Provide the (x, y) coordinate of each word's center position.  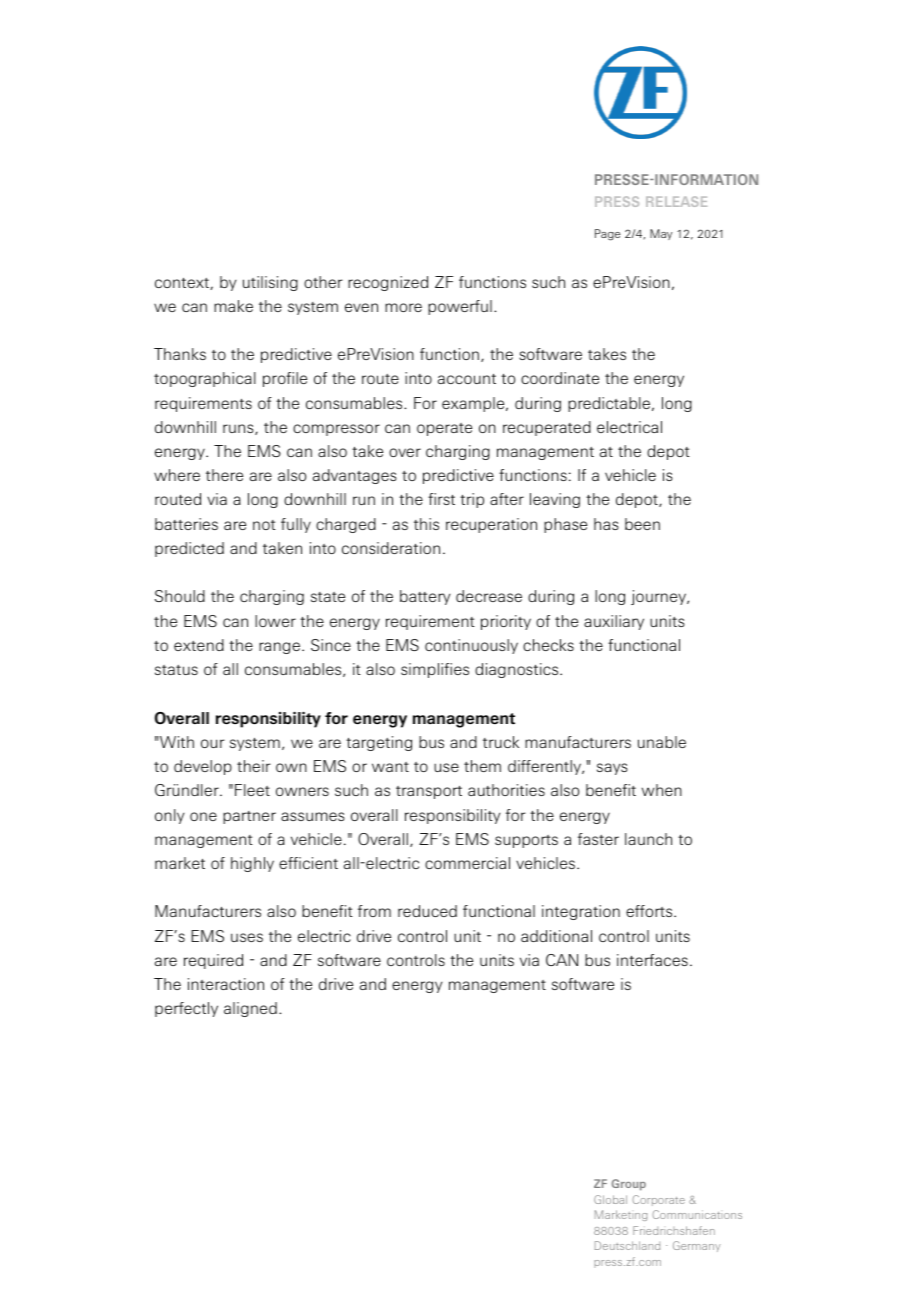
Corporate (658, 1200)
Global (610, 1199)
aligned (250, 1009)
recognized (388, 283)
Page (607, 235)
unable (662, 742)
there (224, 475)
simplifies (435, 670)
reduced (427, 911)
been (642, 524)
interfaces (652, 960)
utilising (270, 283)
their (254, 766)
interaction (226, 984)
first (441, 499)
